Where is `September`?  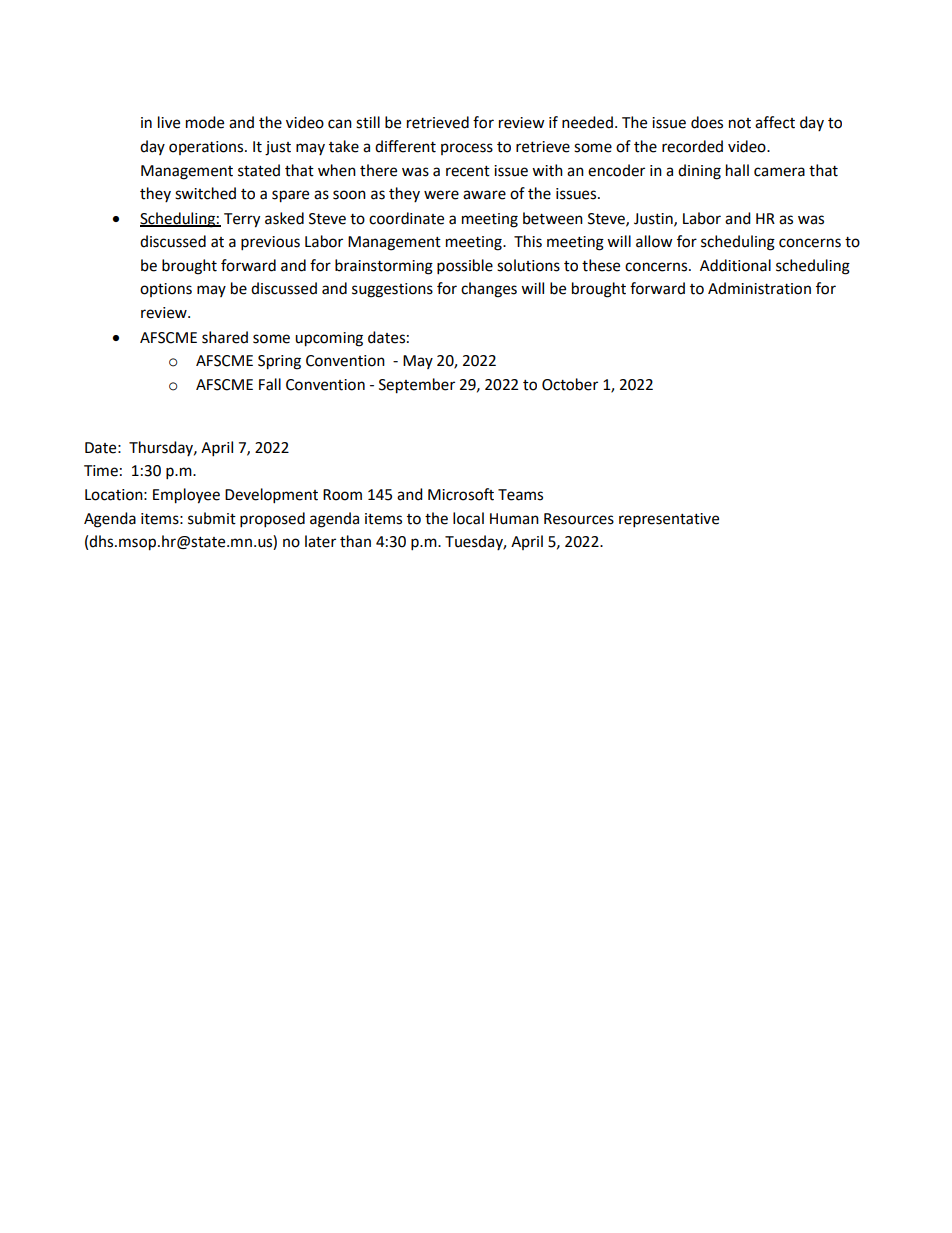
September is located at coordinates (417, 386).
